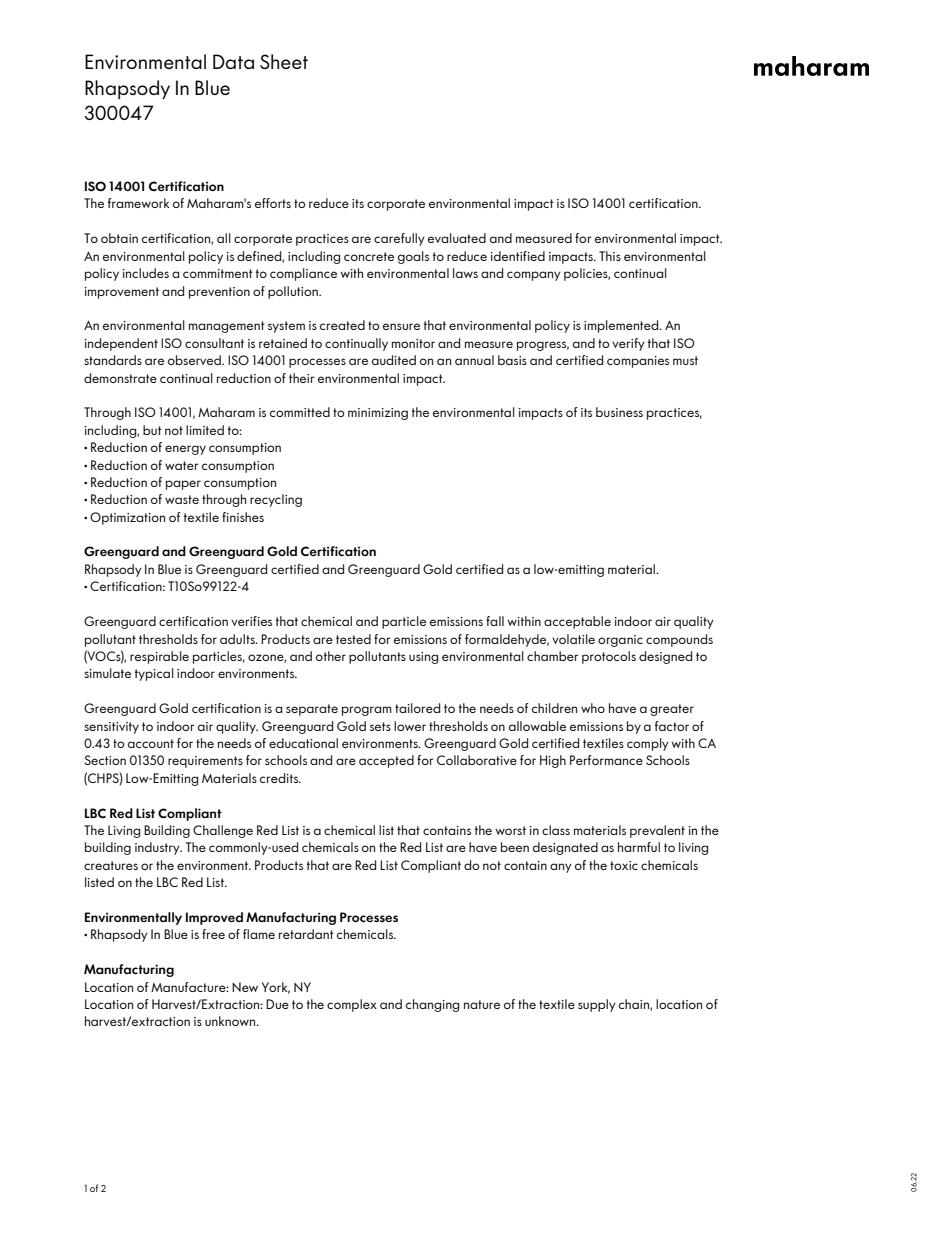  Describe the element at coordinates (353, 639) in the screenshot. I see `tested` at that location.
